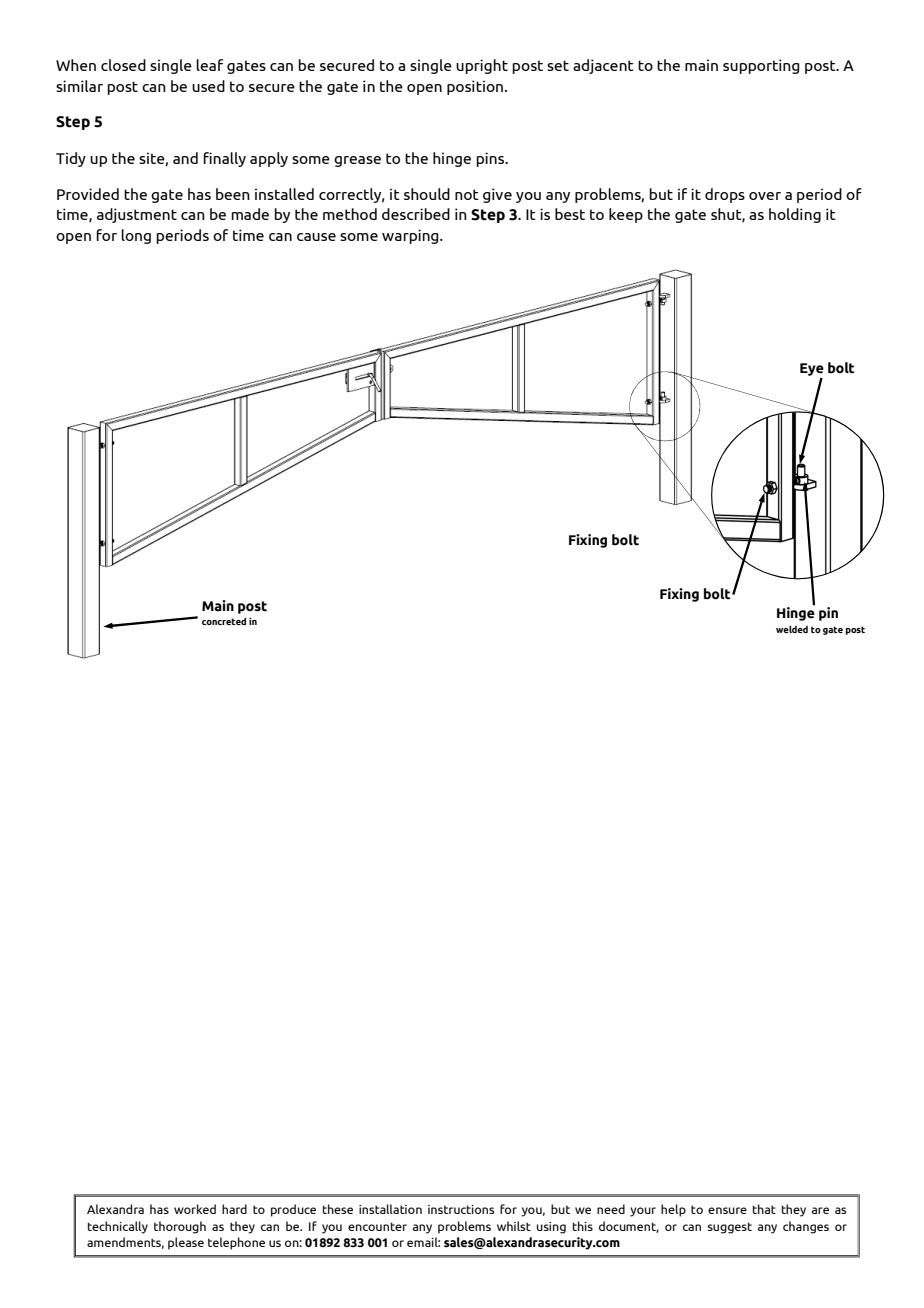 This screenshot has width=924, height=1308. I want to click on position, so click(476, 87).
